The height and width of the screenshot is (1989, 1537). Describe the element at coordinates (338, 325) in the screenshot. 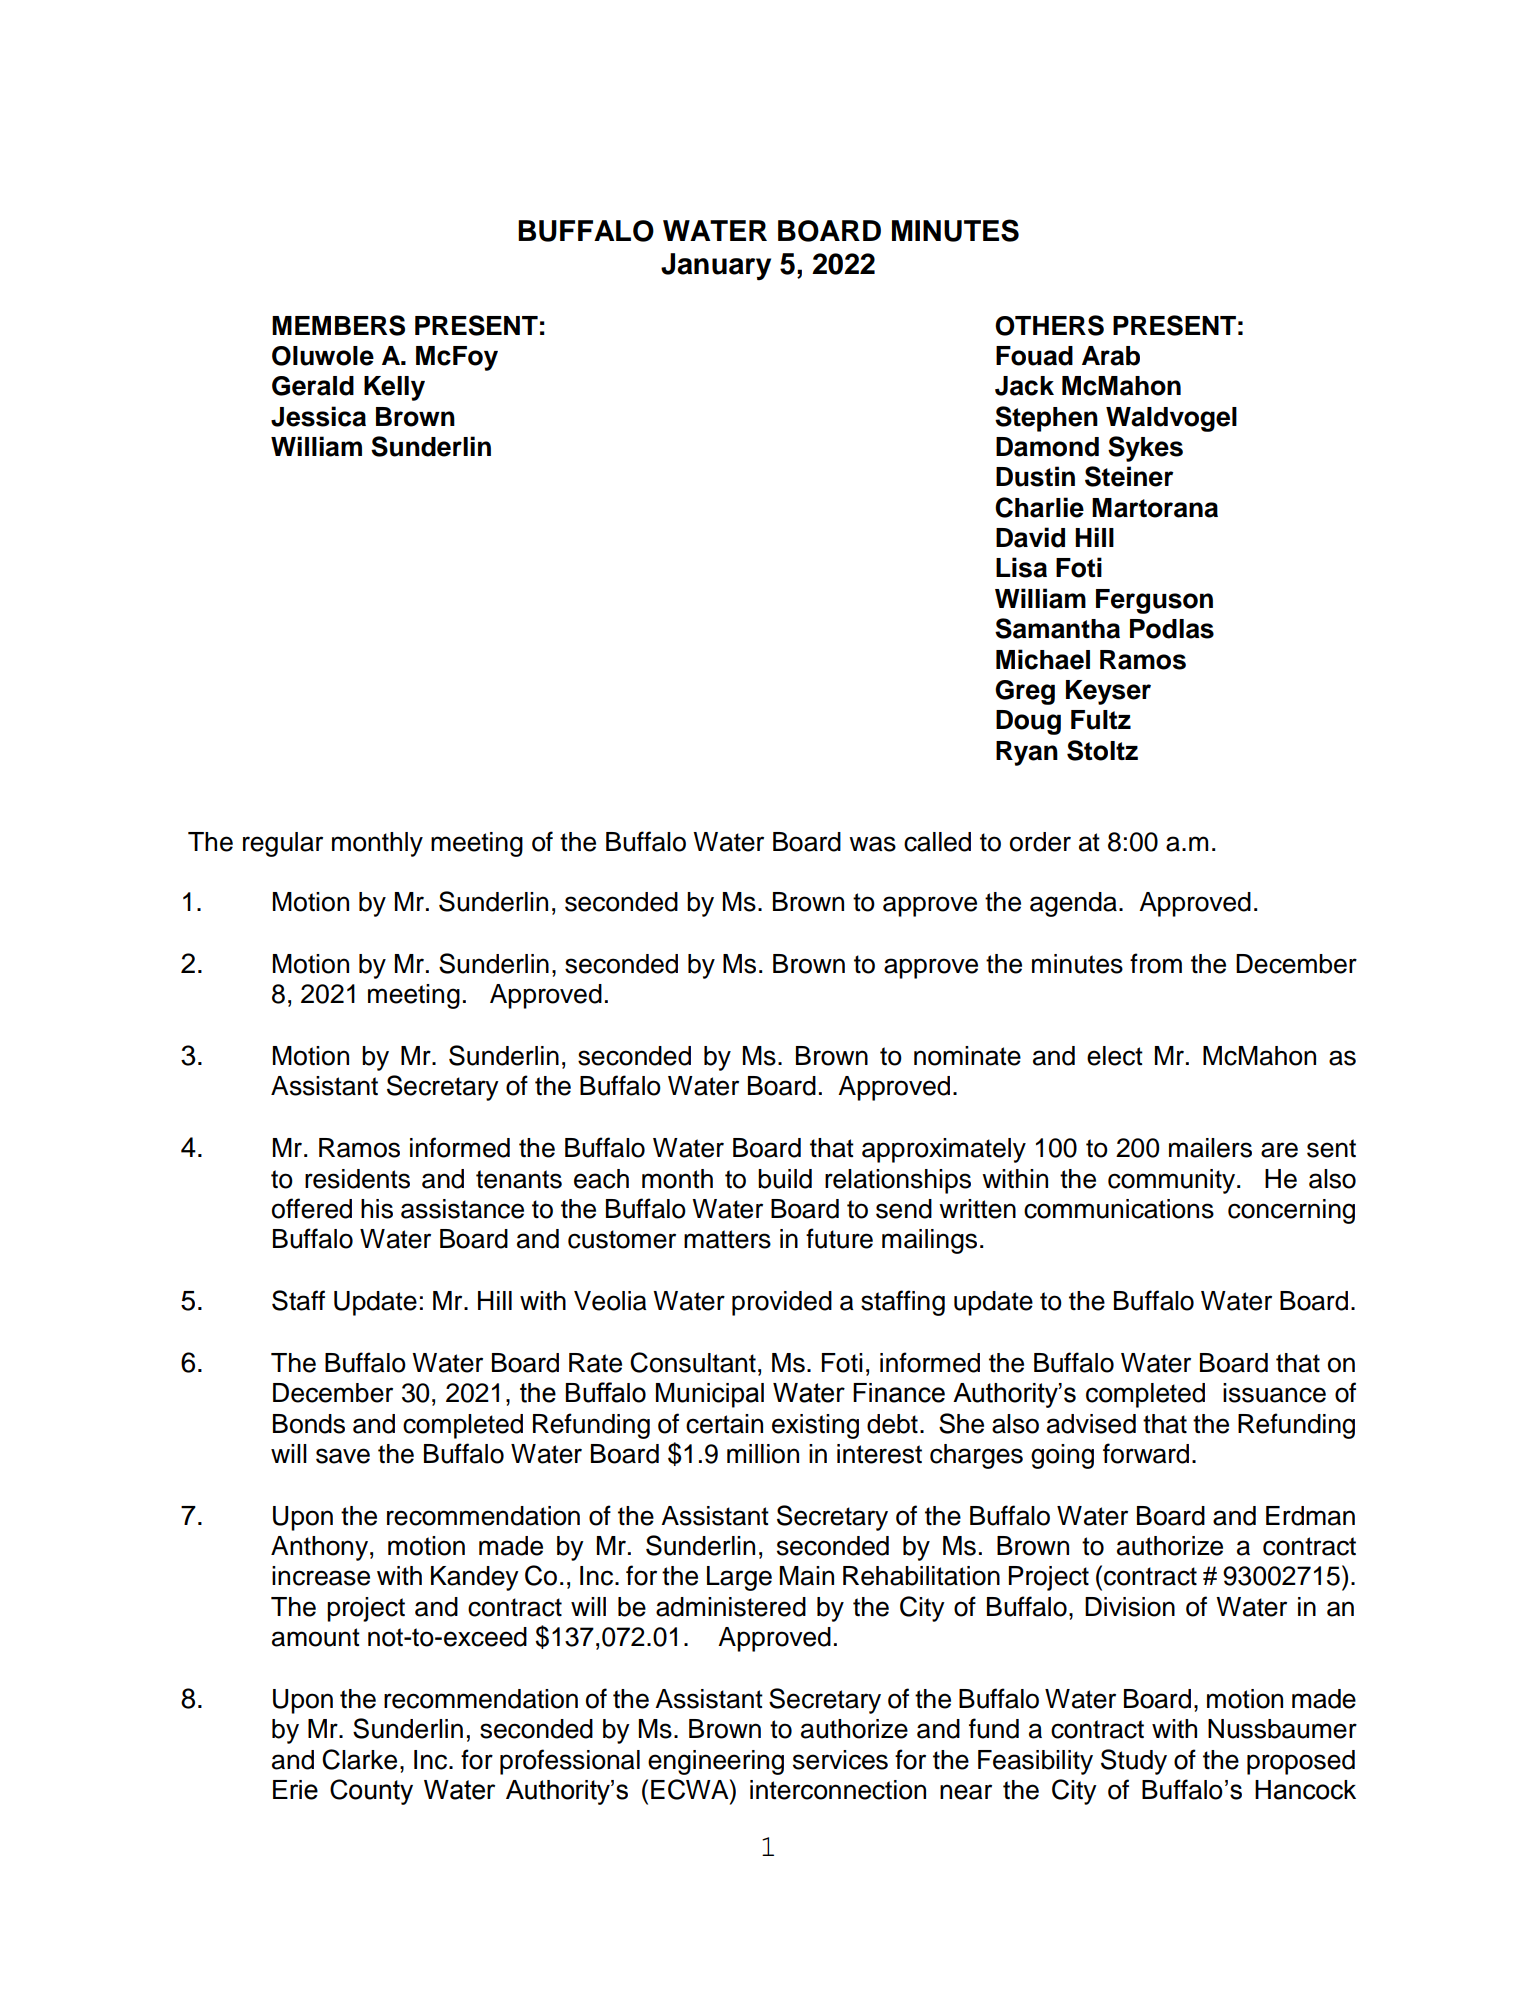

I see `MEMBERS` at that location.
